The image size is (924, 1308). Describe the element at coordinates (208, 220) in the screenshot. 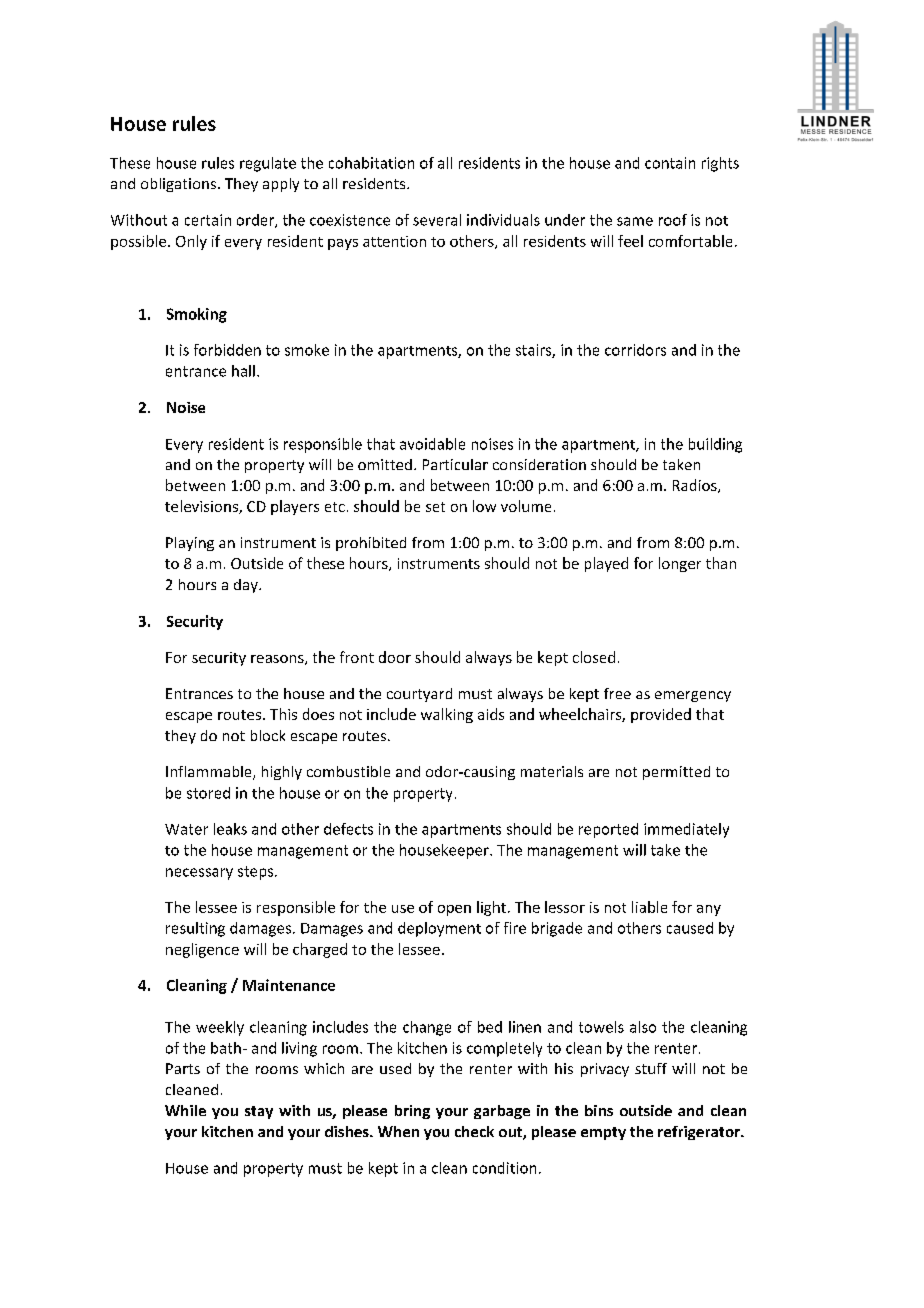

I see `certain` at that location.
